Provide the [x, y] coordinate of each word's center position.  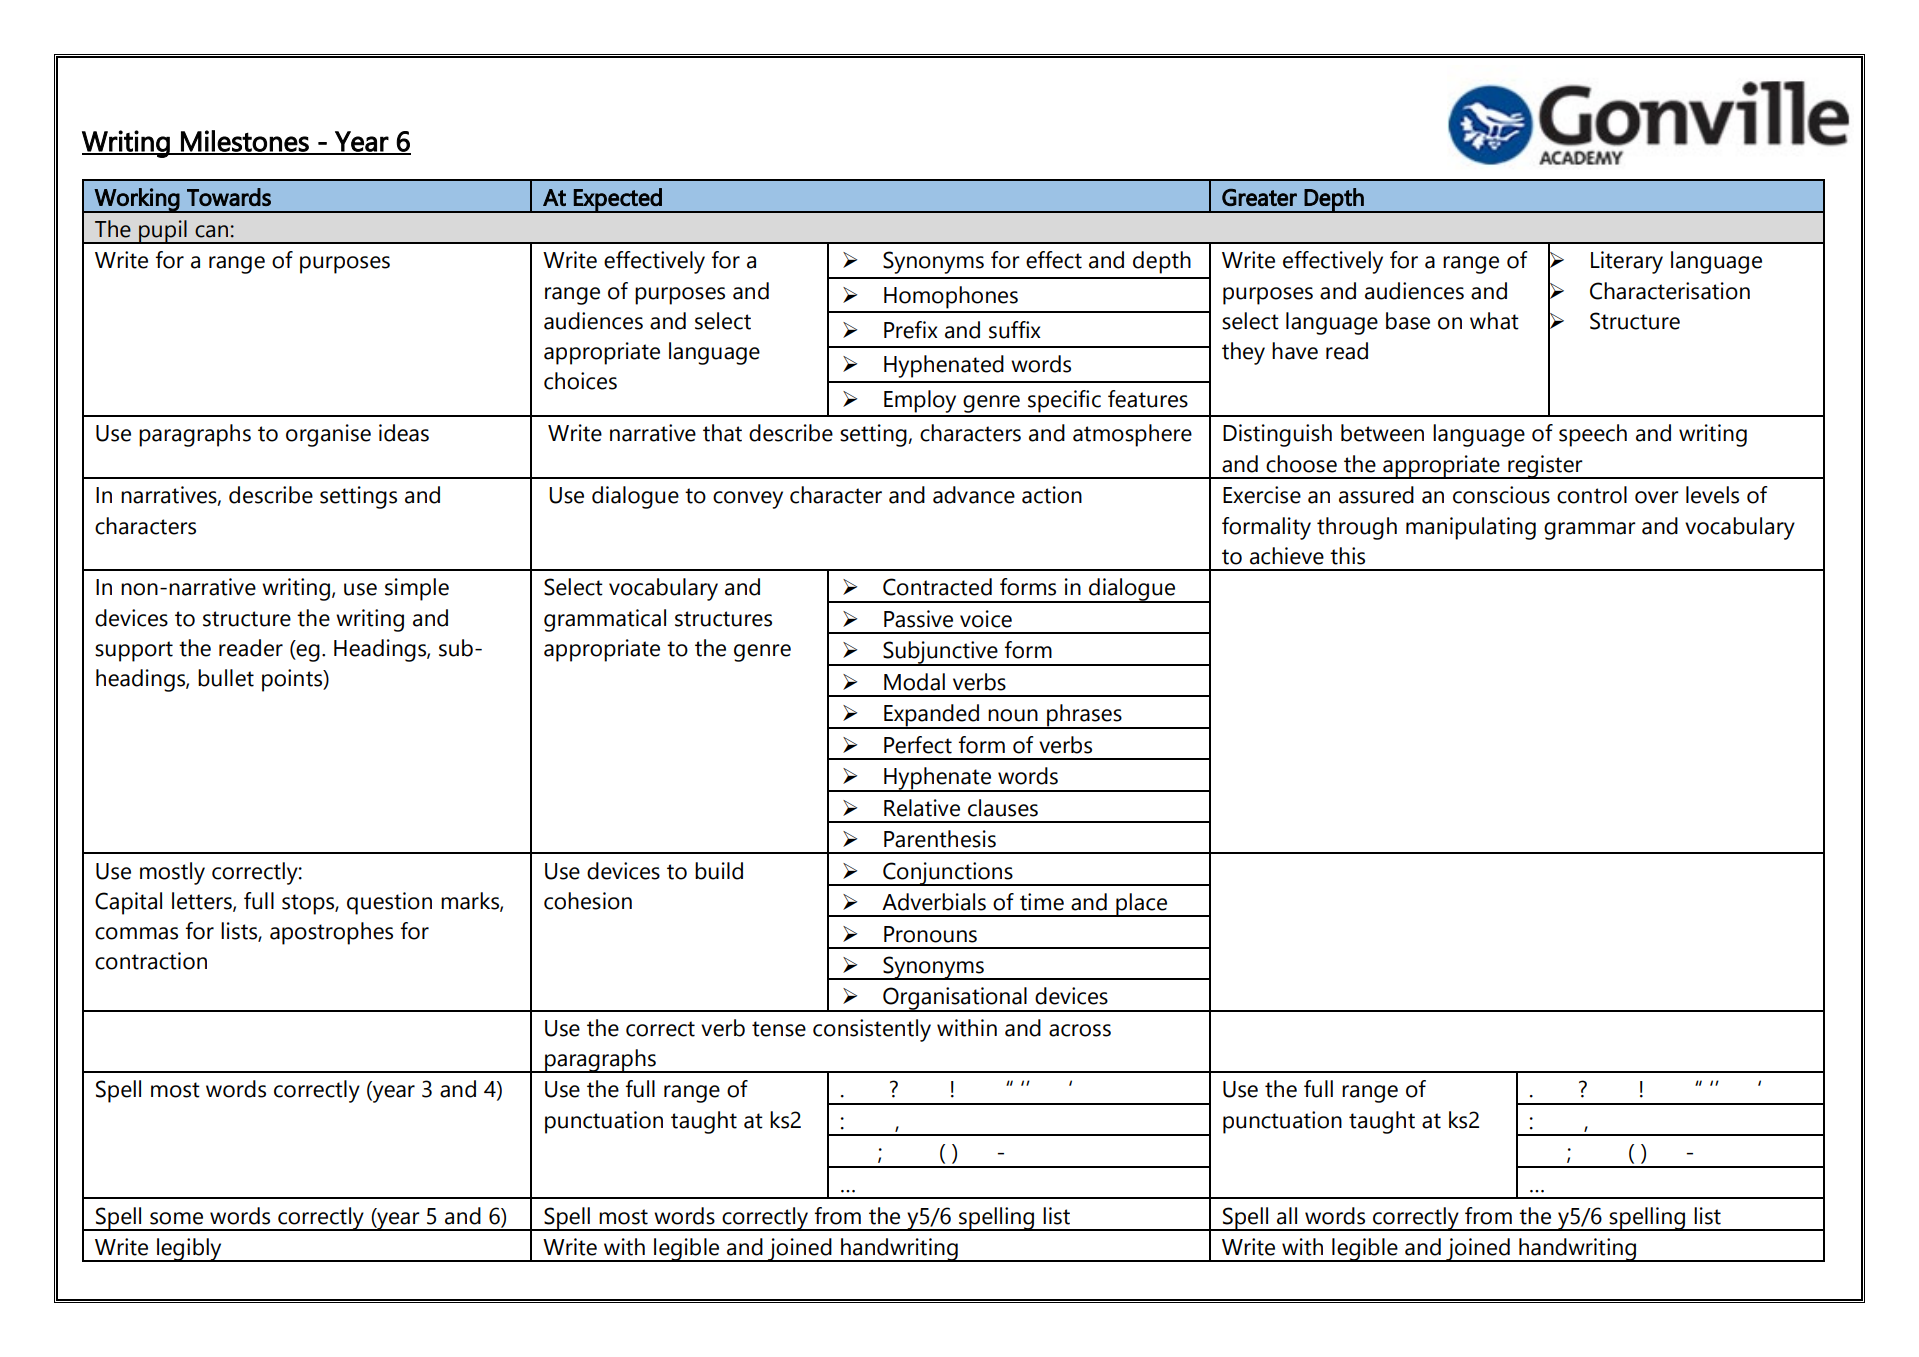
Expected [618, 200]
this [1347, 556]
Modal [914, 682]
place [1142, 905]
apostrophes [331, 933]
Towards [229, 197]
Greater [1259, 197]
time [1042, 902]
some [176, 1218]
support [134, 651]
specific [1064, 401]
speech [1593, 435]
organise [328, 435]
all [1287, 1216]
